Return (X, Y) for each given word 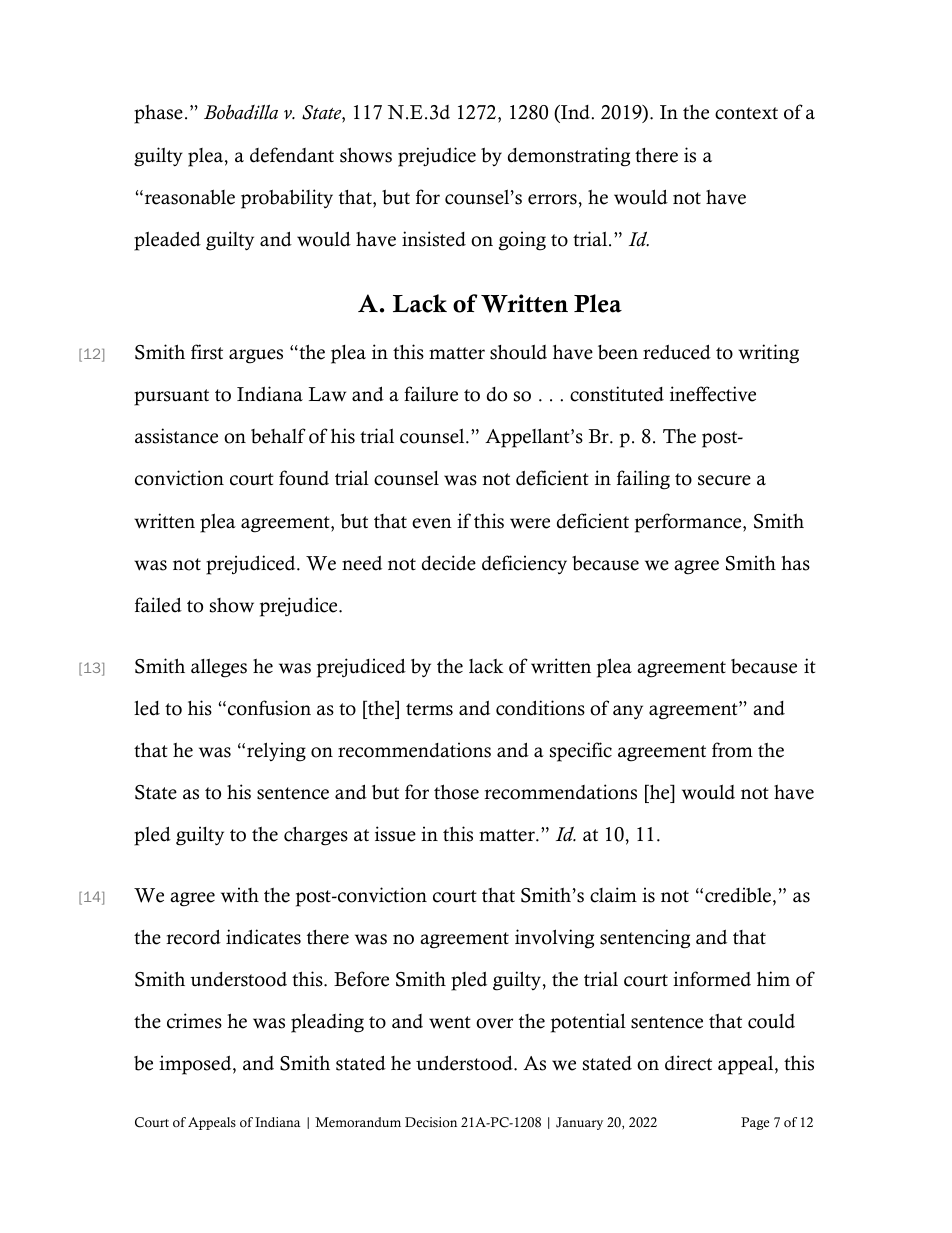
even (432, 523)
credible (739, 896)
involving (554, 939)
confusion (269, 708)
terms (429, 709)
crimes (194, 1021)
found (304, 478)
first (207, 352)
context (746, 113)
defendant (292, 155)
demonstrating (569, 157)
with (240, 895)
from (732, 750)
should (518, 352)
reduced (677, 352)
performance (689, 523)
